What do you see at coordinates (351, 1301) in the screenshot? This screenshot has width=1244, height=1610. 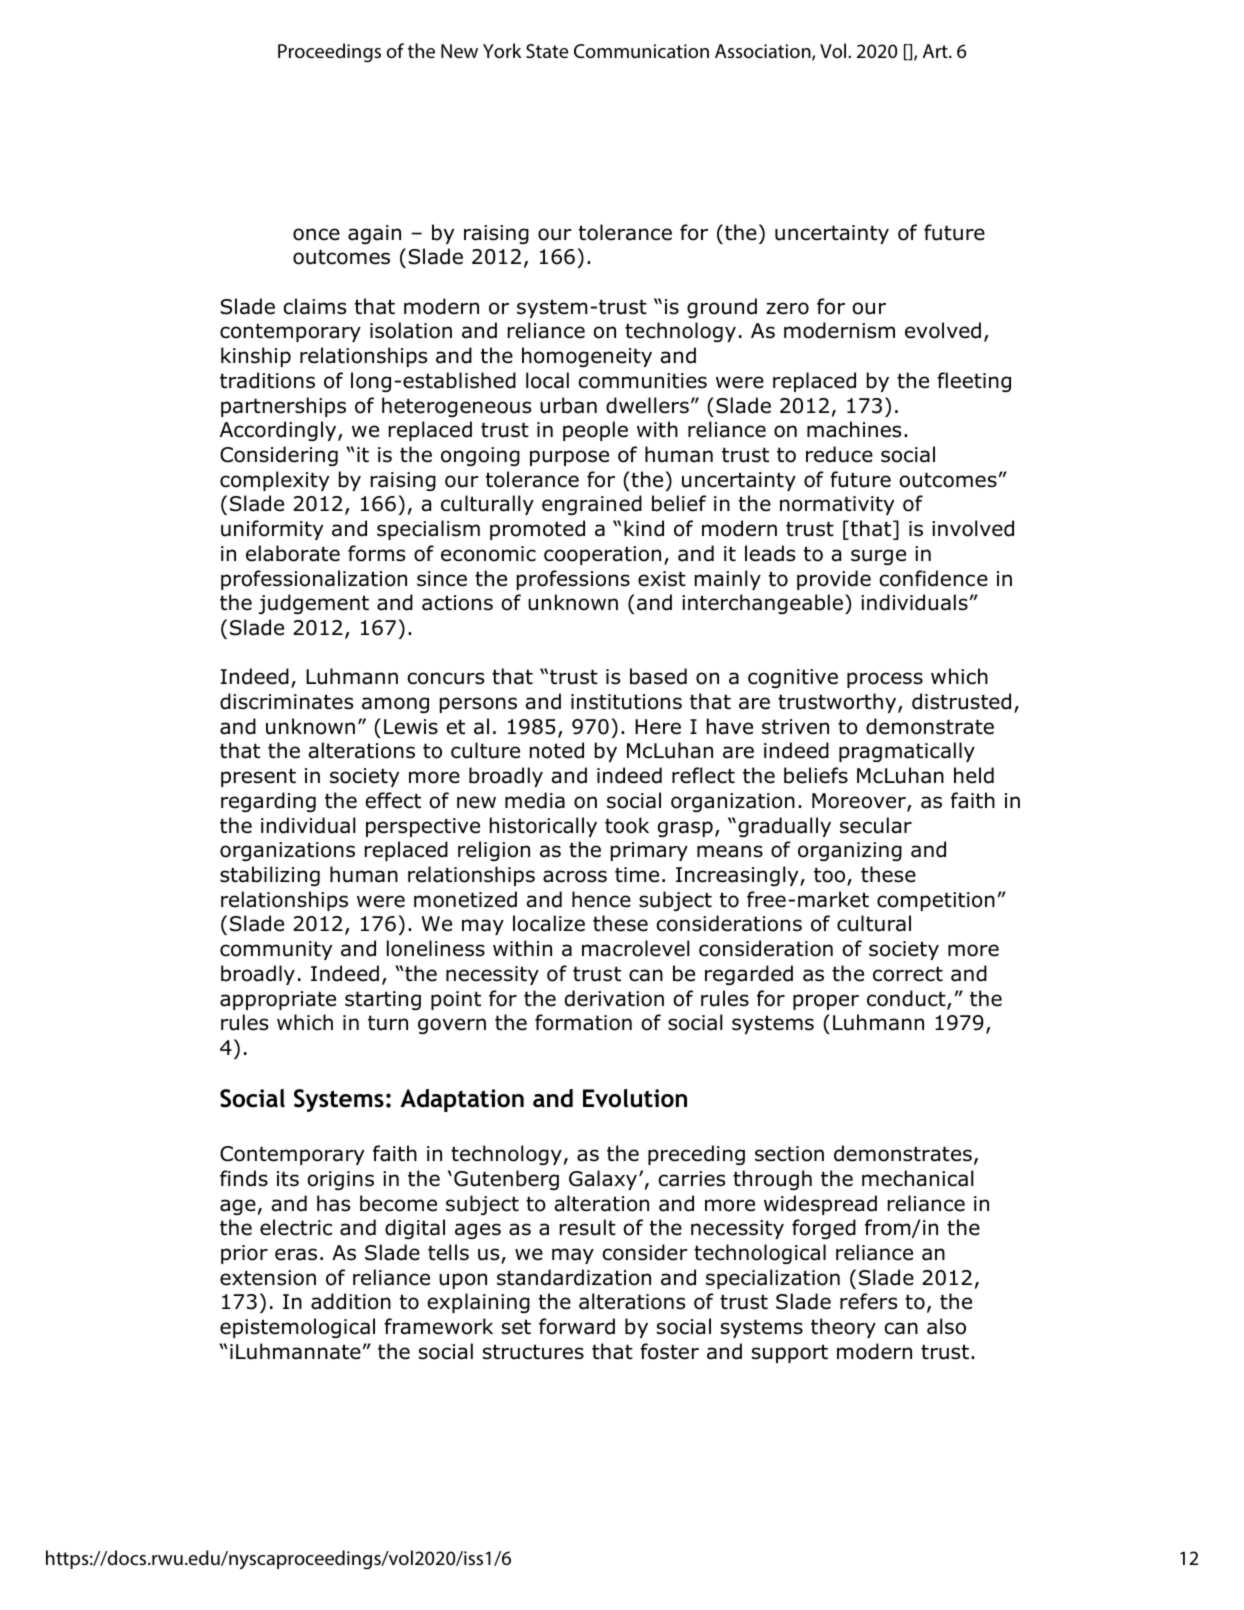 I see `addition` at bounding box center [351, 1301].
